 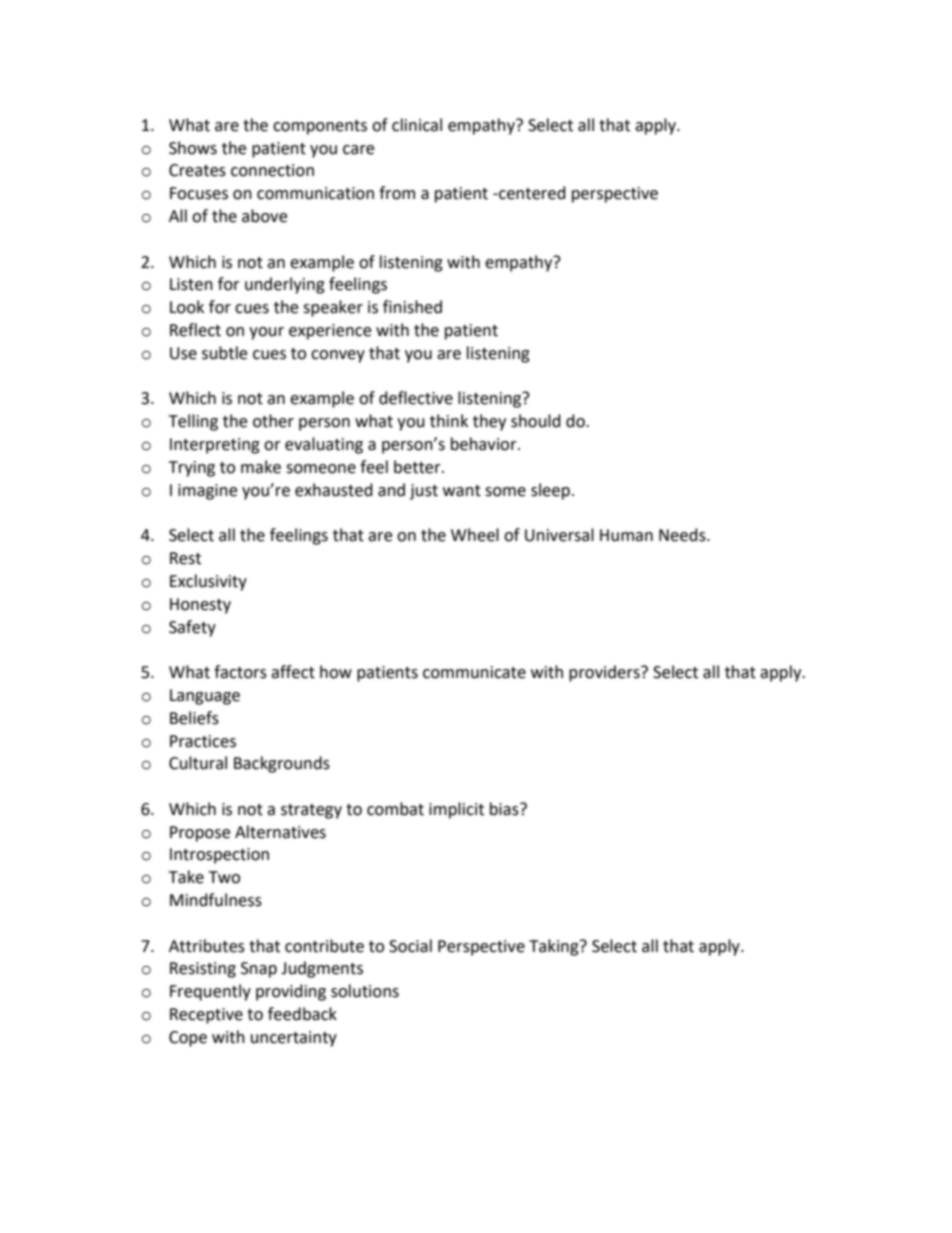 What do you see at coordinates (536, 421) in the image?
I see `should` at bounding box center [536, 421].
